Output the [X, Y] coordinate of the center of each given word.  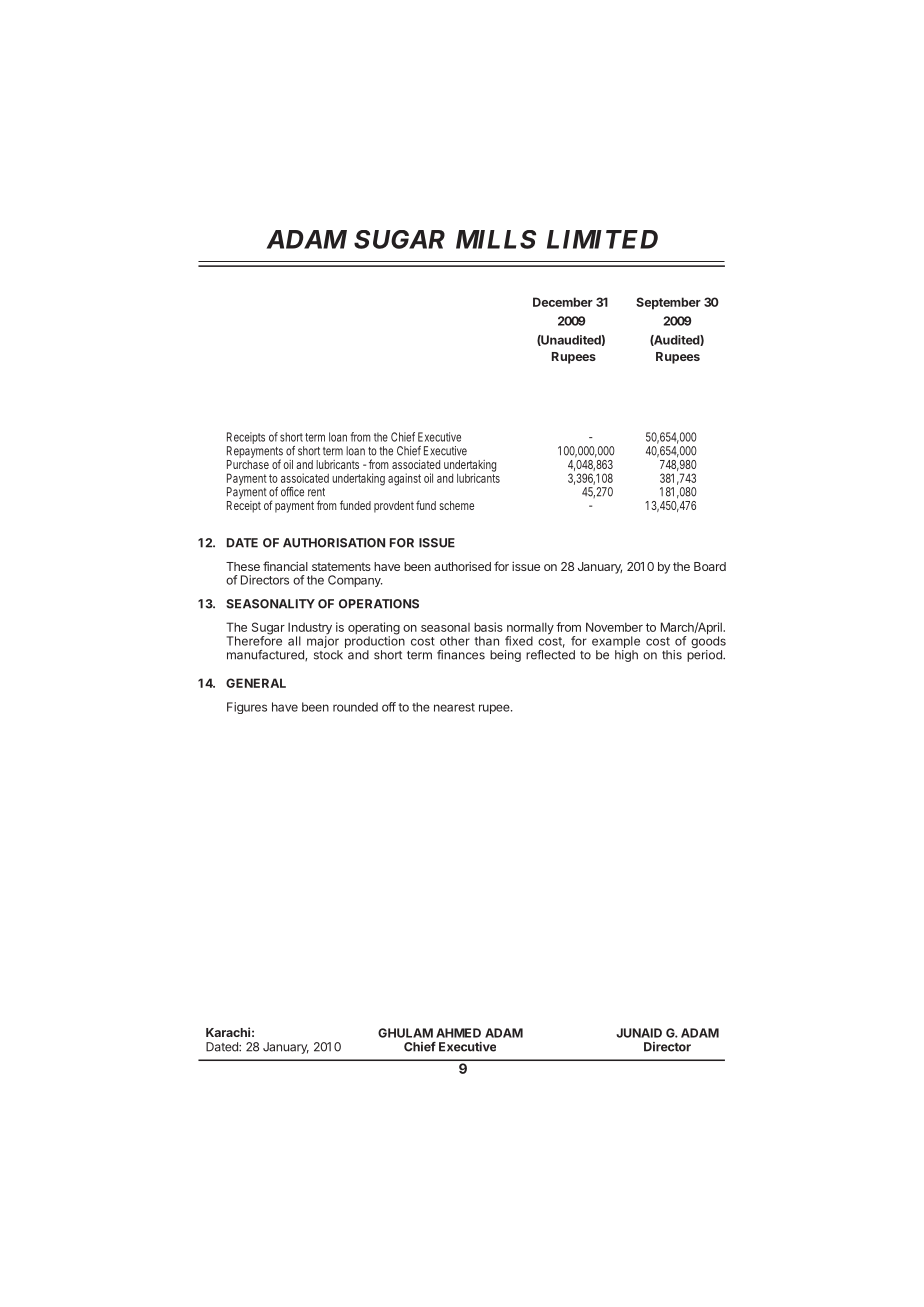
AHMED [458, 1033]
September [668, 303]
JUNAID [639, 1033]
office [292, 492]
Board [710, 566]
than [486, 641]
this [672, 655]
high [626, 656]
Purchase [248, 463]
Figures [247, 708]
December [563, 302]
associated [416, 464]
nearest [454, 707]
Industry [310, 629]
